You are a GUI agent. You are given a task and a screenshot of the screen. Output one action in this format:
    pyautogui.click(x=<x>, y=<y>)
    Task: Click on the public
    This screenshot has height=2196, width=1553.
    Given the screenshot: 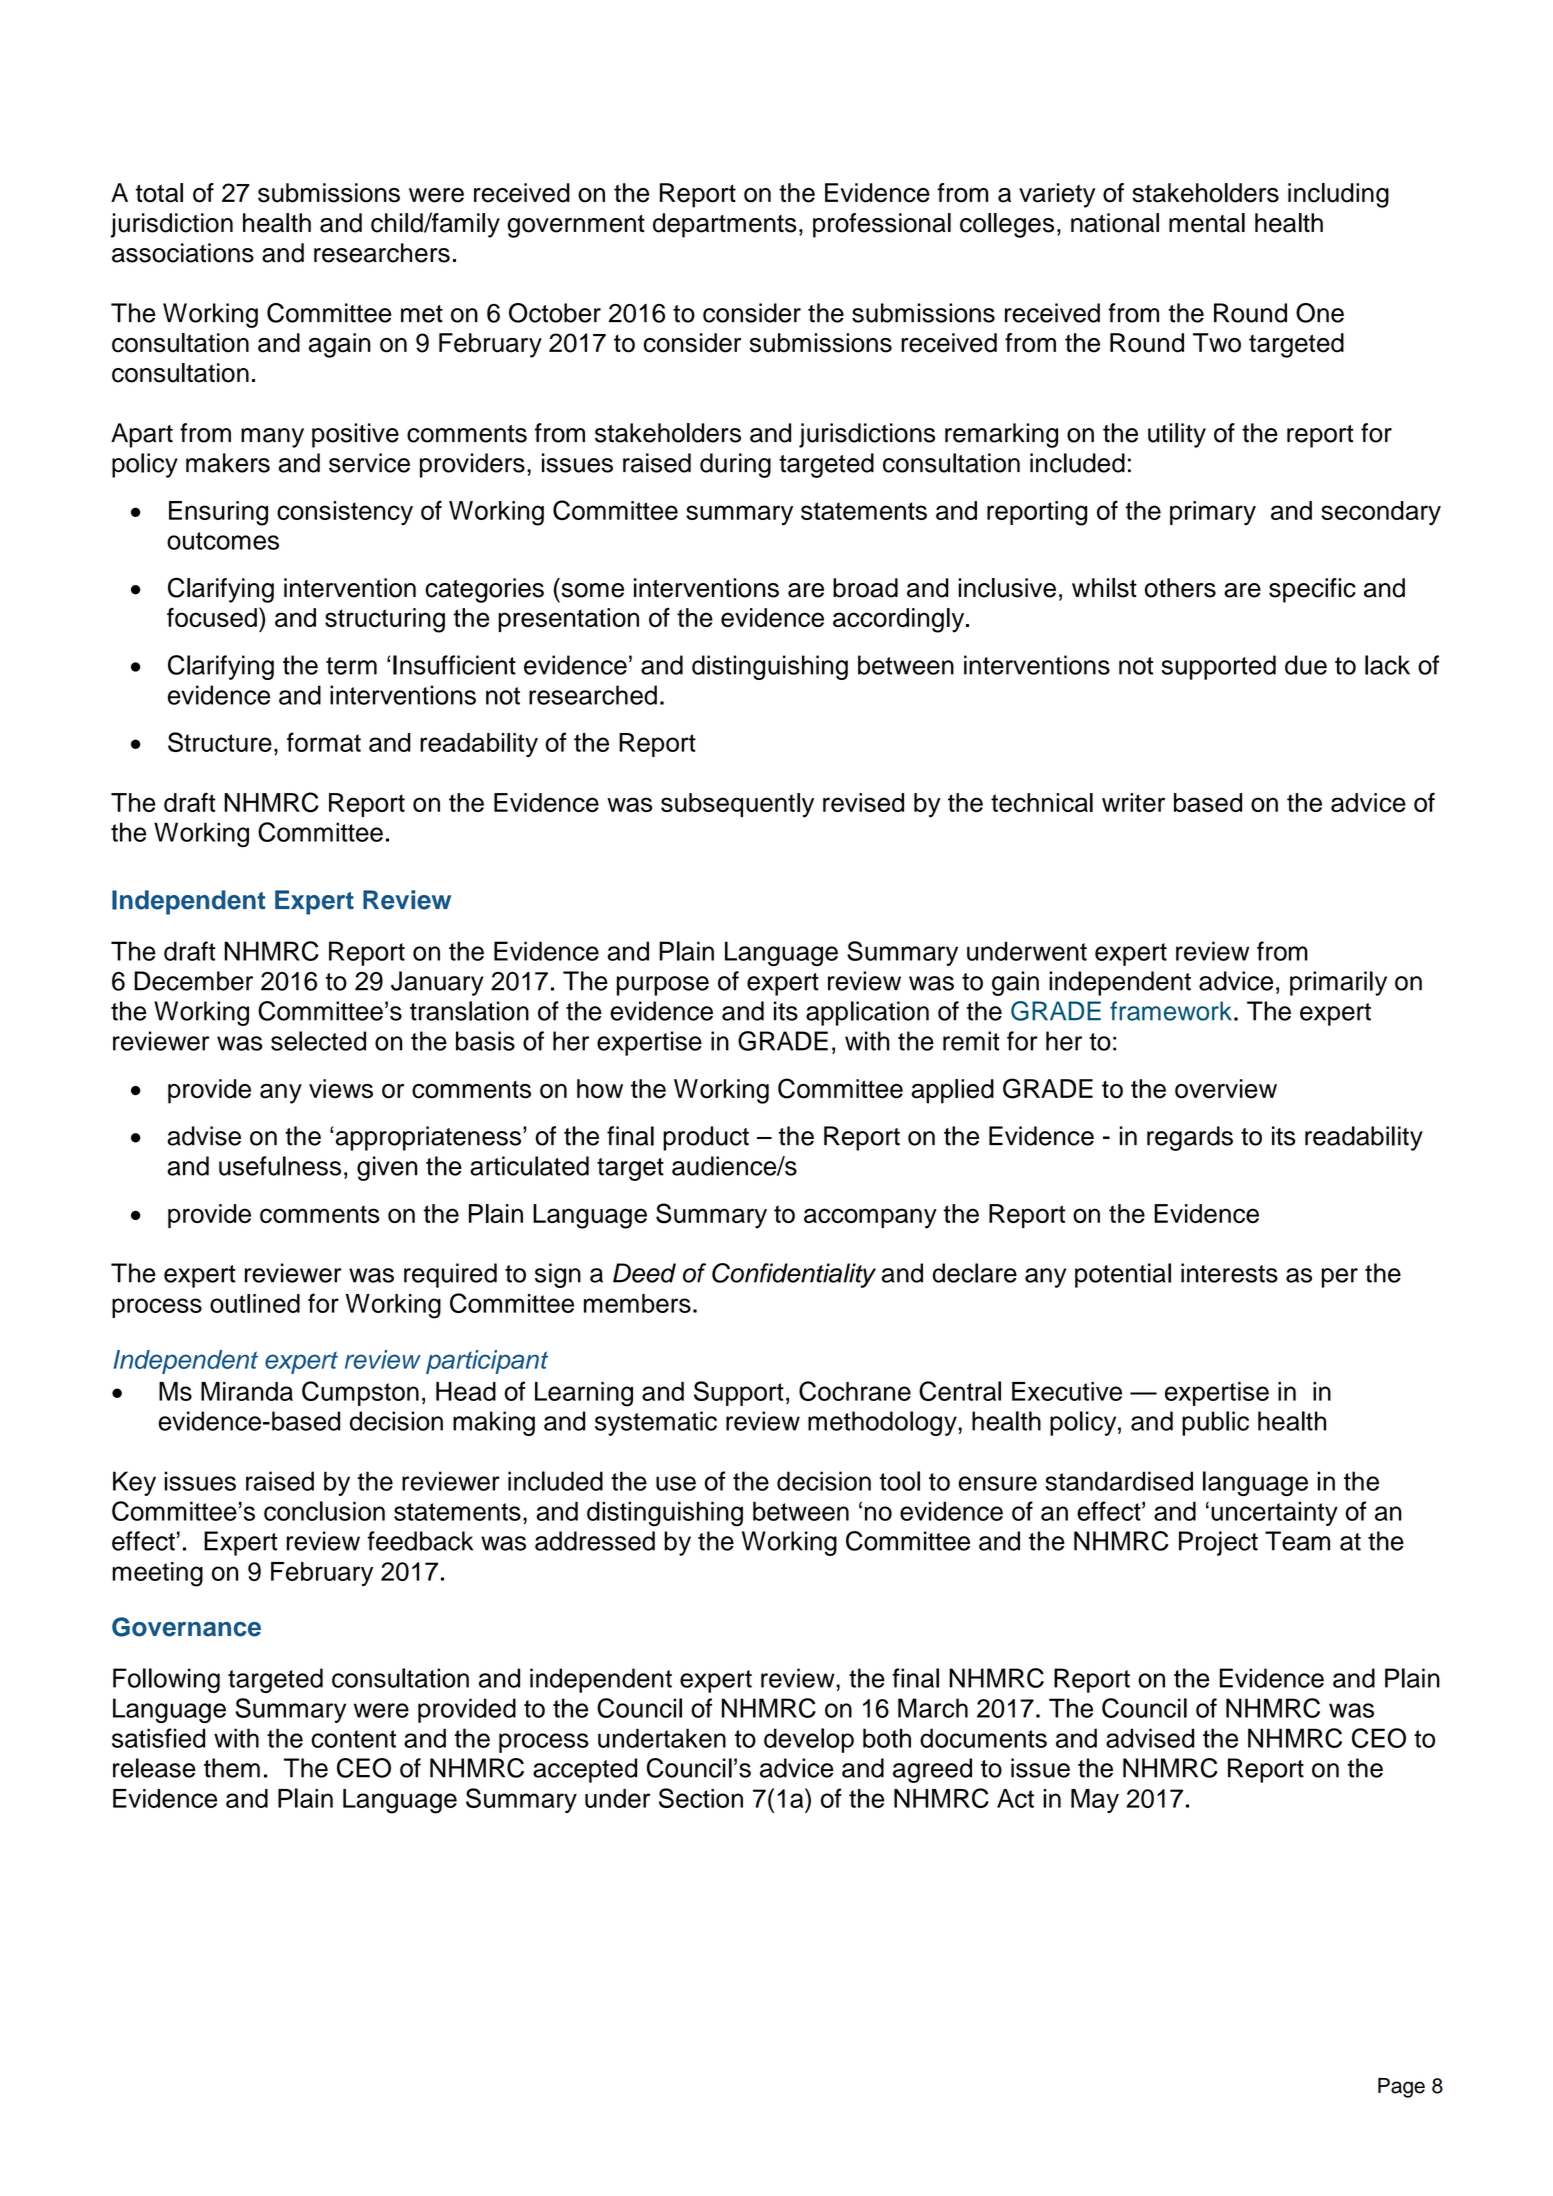 What is the action you would take?
    pyautogui.click(x=1215, y=1423)
